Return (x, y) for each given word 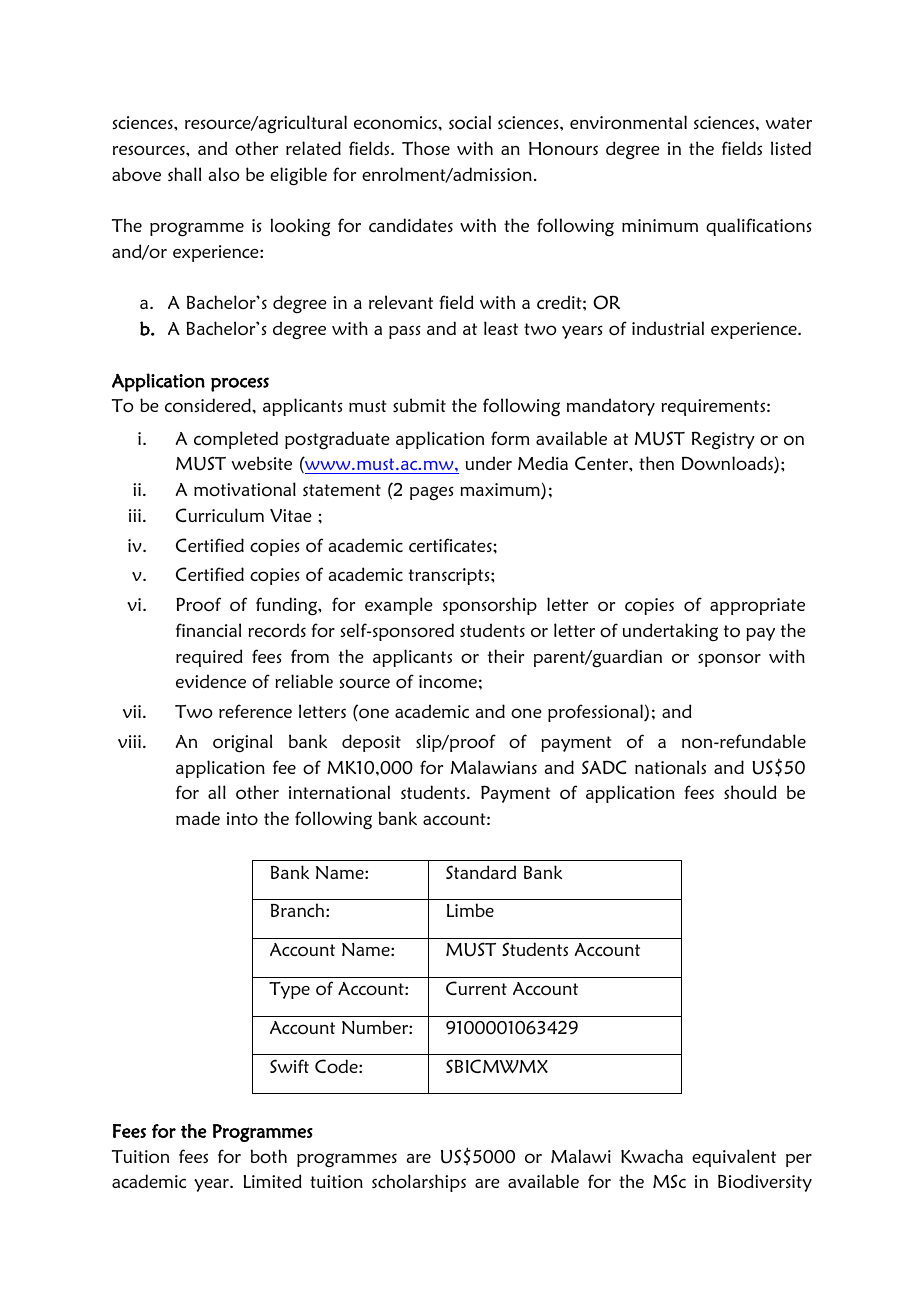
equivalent (734, 1158)
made (198, 818)
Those (426, 148)
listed (791, 148)
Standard (481, 872)
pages (432, 493)
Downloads (728, 464)
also (224, 174)
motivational (245, 489)
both (269, 1156)
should (750, 792)
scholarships (419, 1183)
